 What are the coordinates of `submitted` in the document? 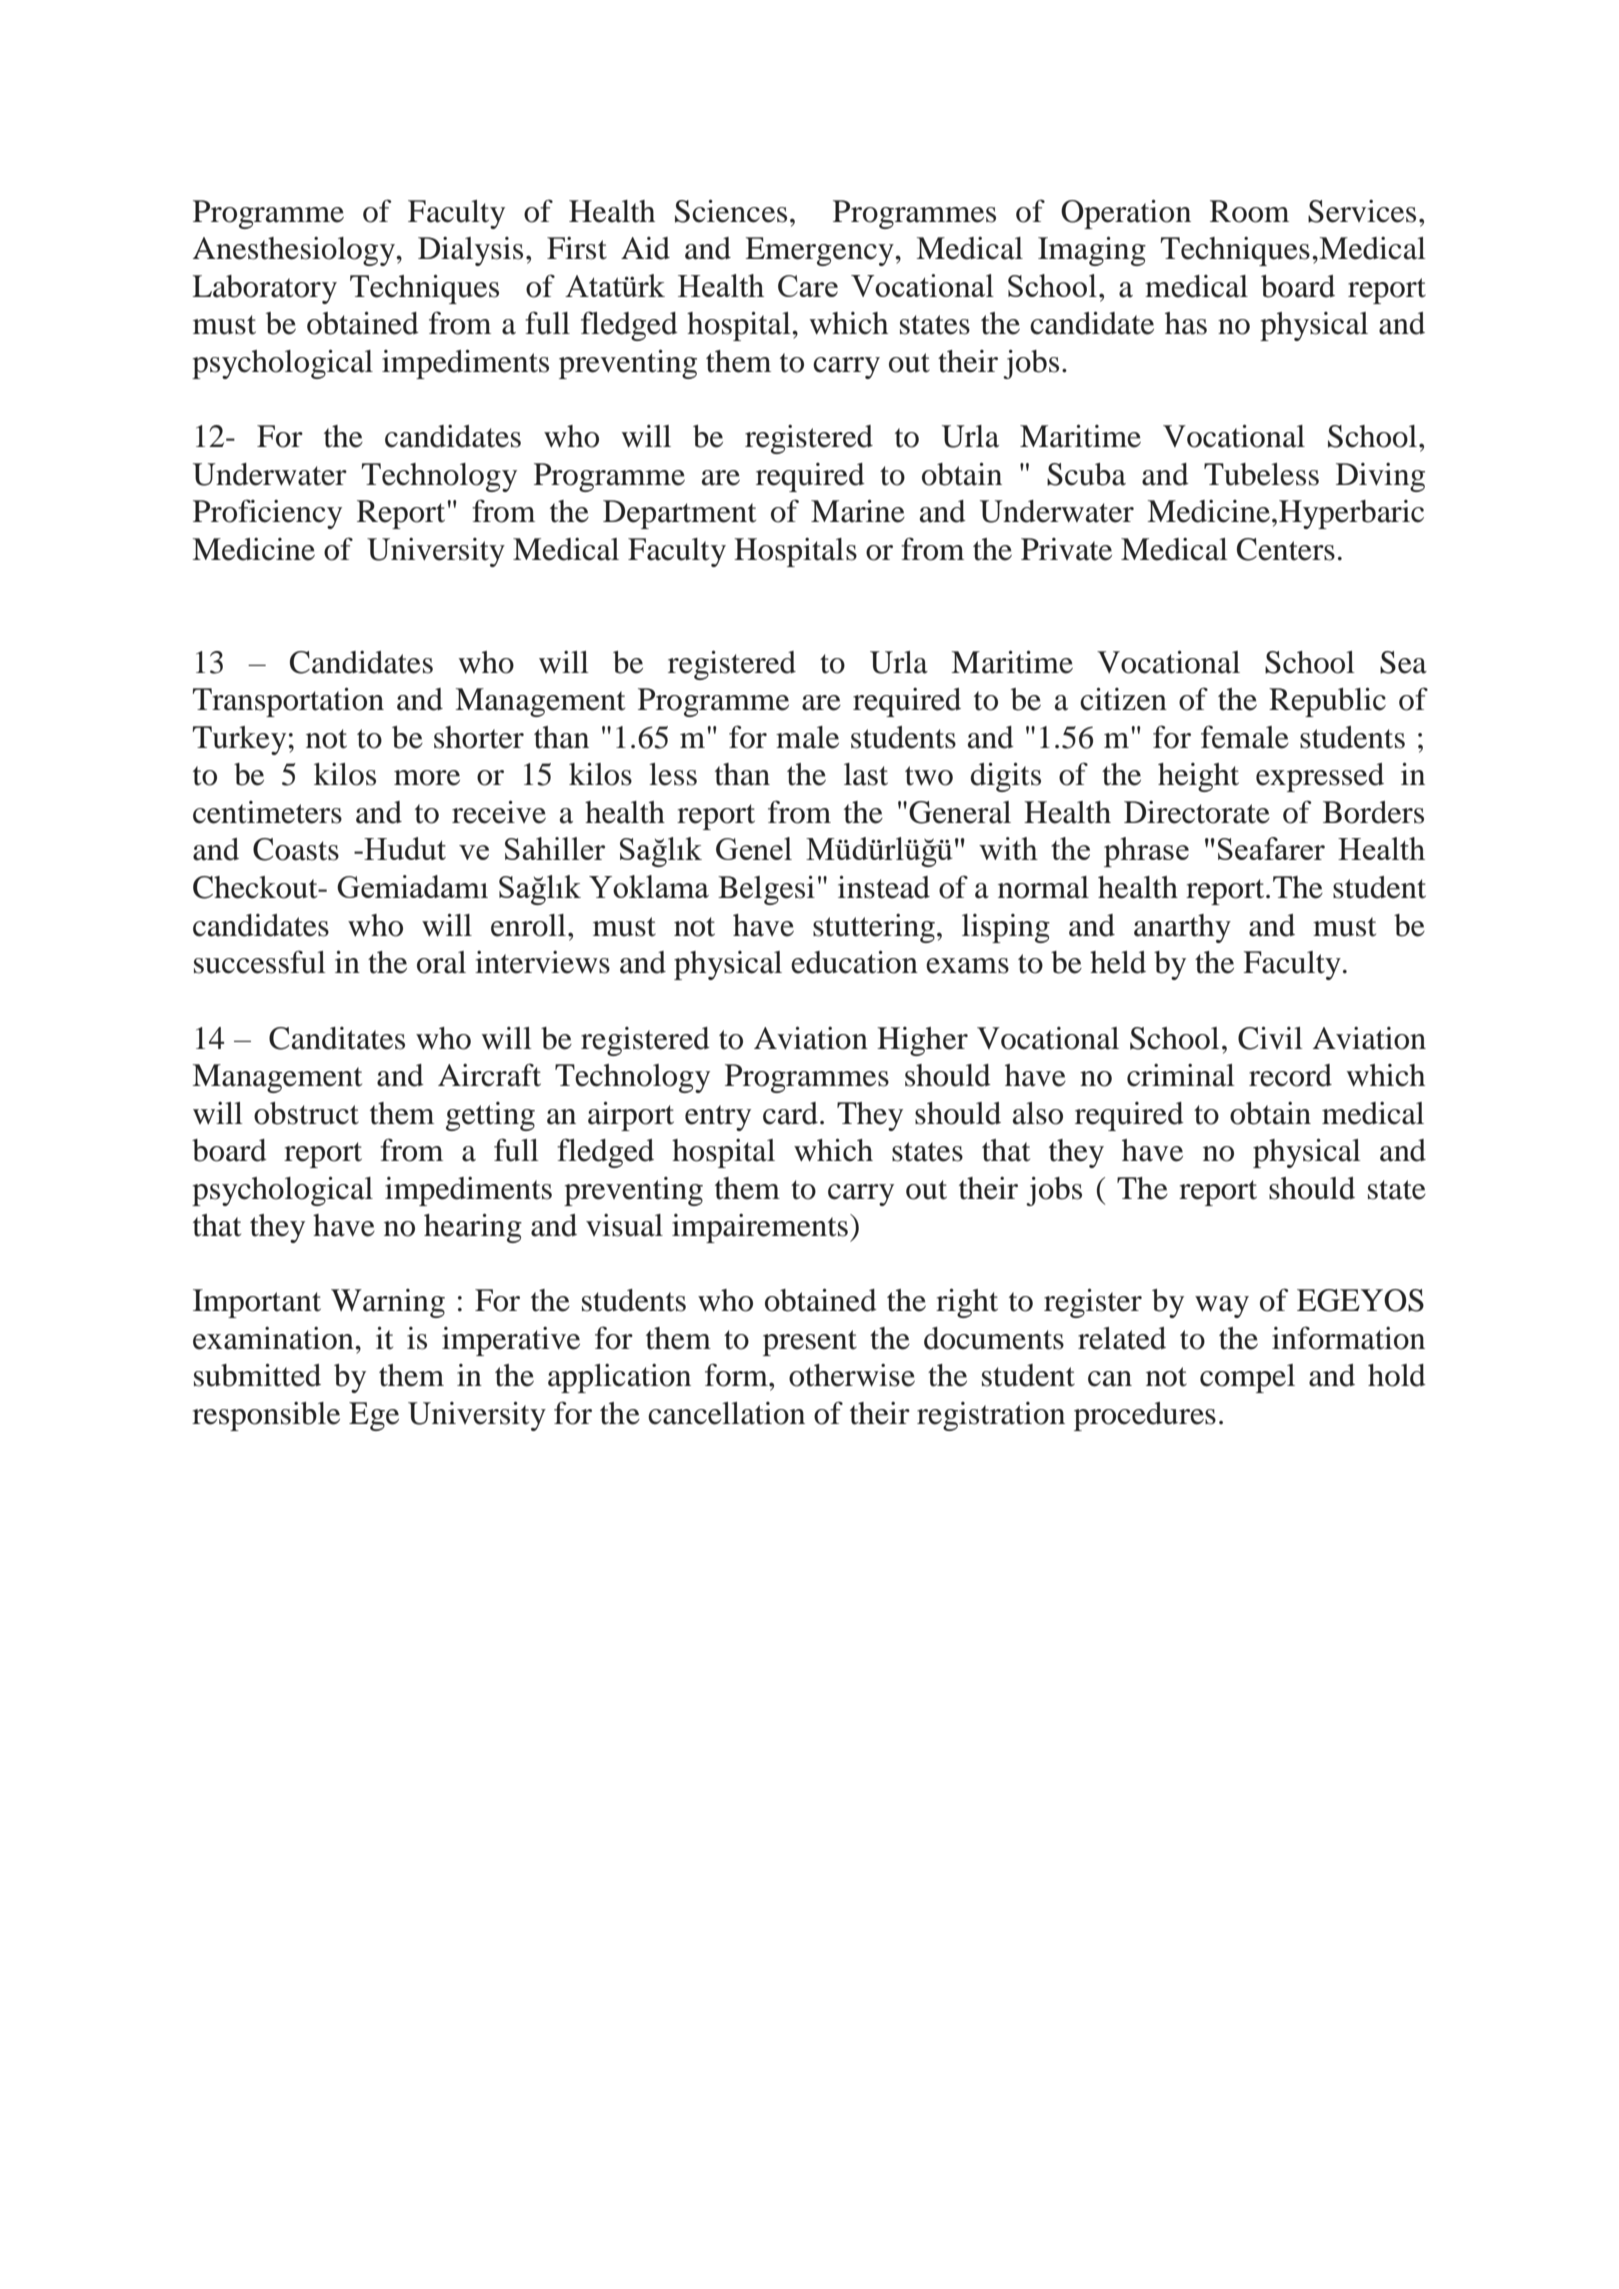 It's located at (257, 1375).
